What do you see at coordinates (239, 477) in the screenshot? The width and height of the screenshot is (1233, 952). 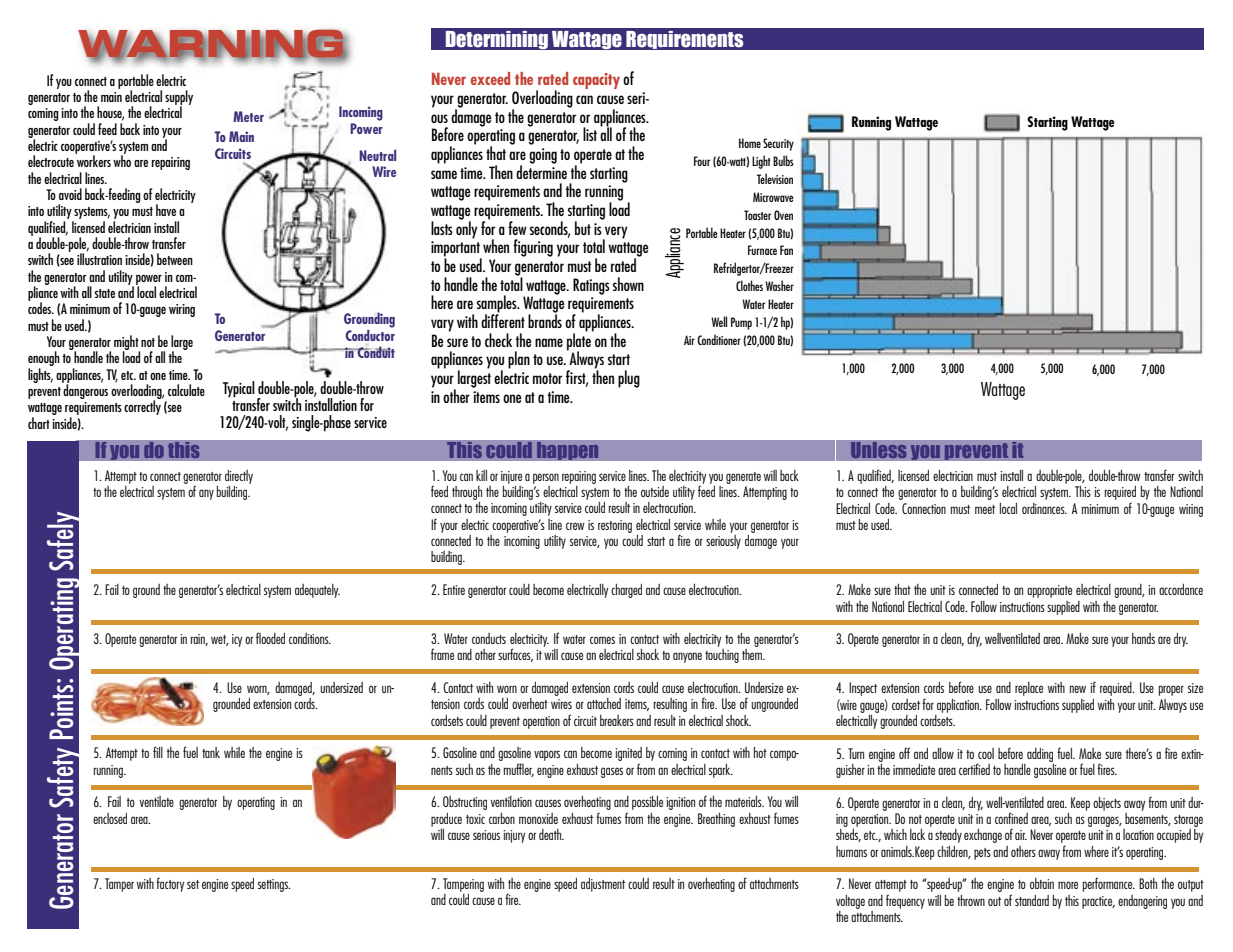 I see `directly` at bounding box center [239, 477].
